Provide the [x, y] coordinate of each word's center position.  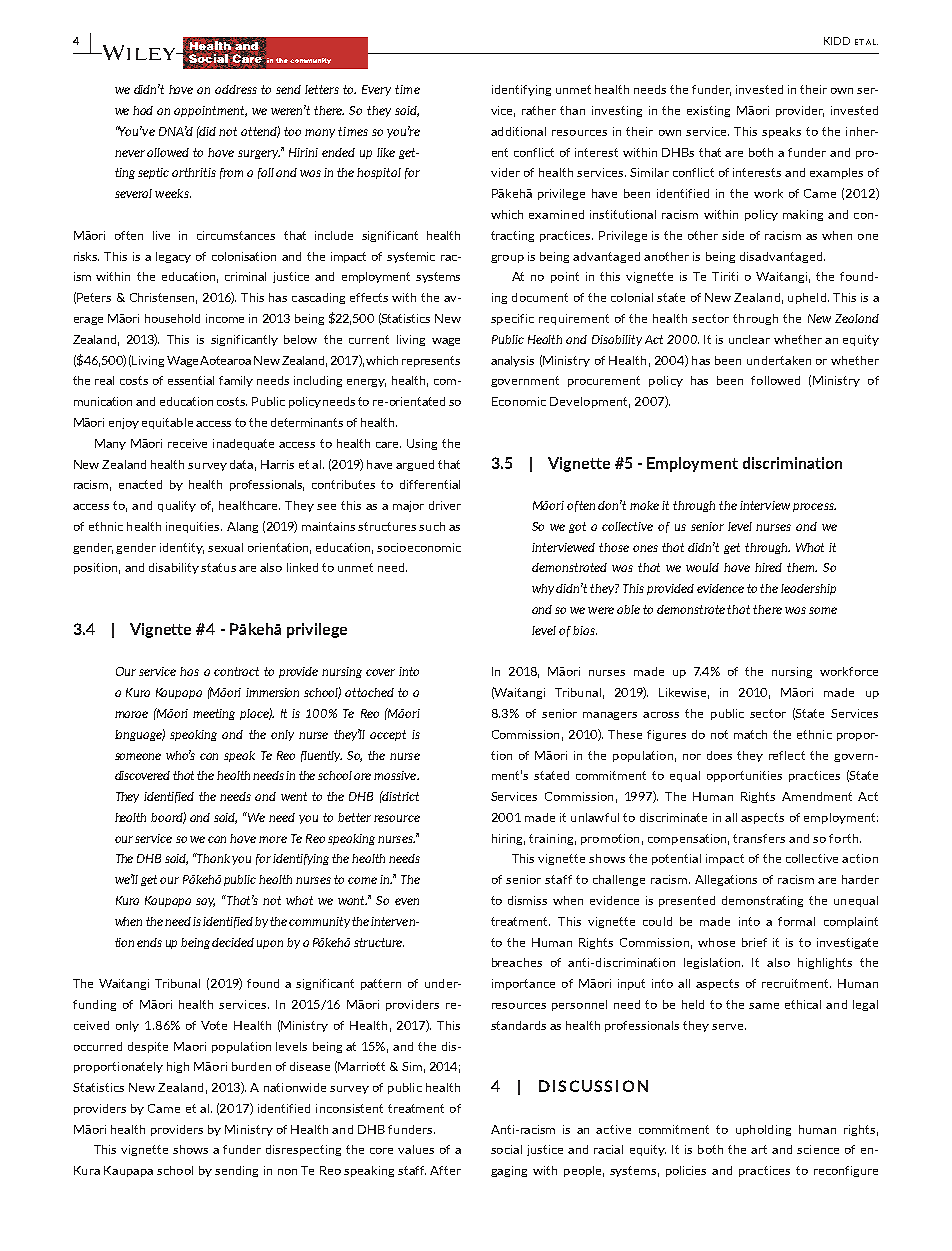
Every [376, 90]
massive [396, 775]
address [236, 89]
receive [187, 443]
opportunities [744, 776]
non [287, 1172]
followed [775, 380]
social [506, 1149]
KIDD [837, 41]
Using [422, 444]
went [294, 796]
